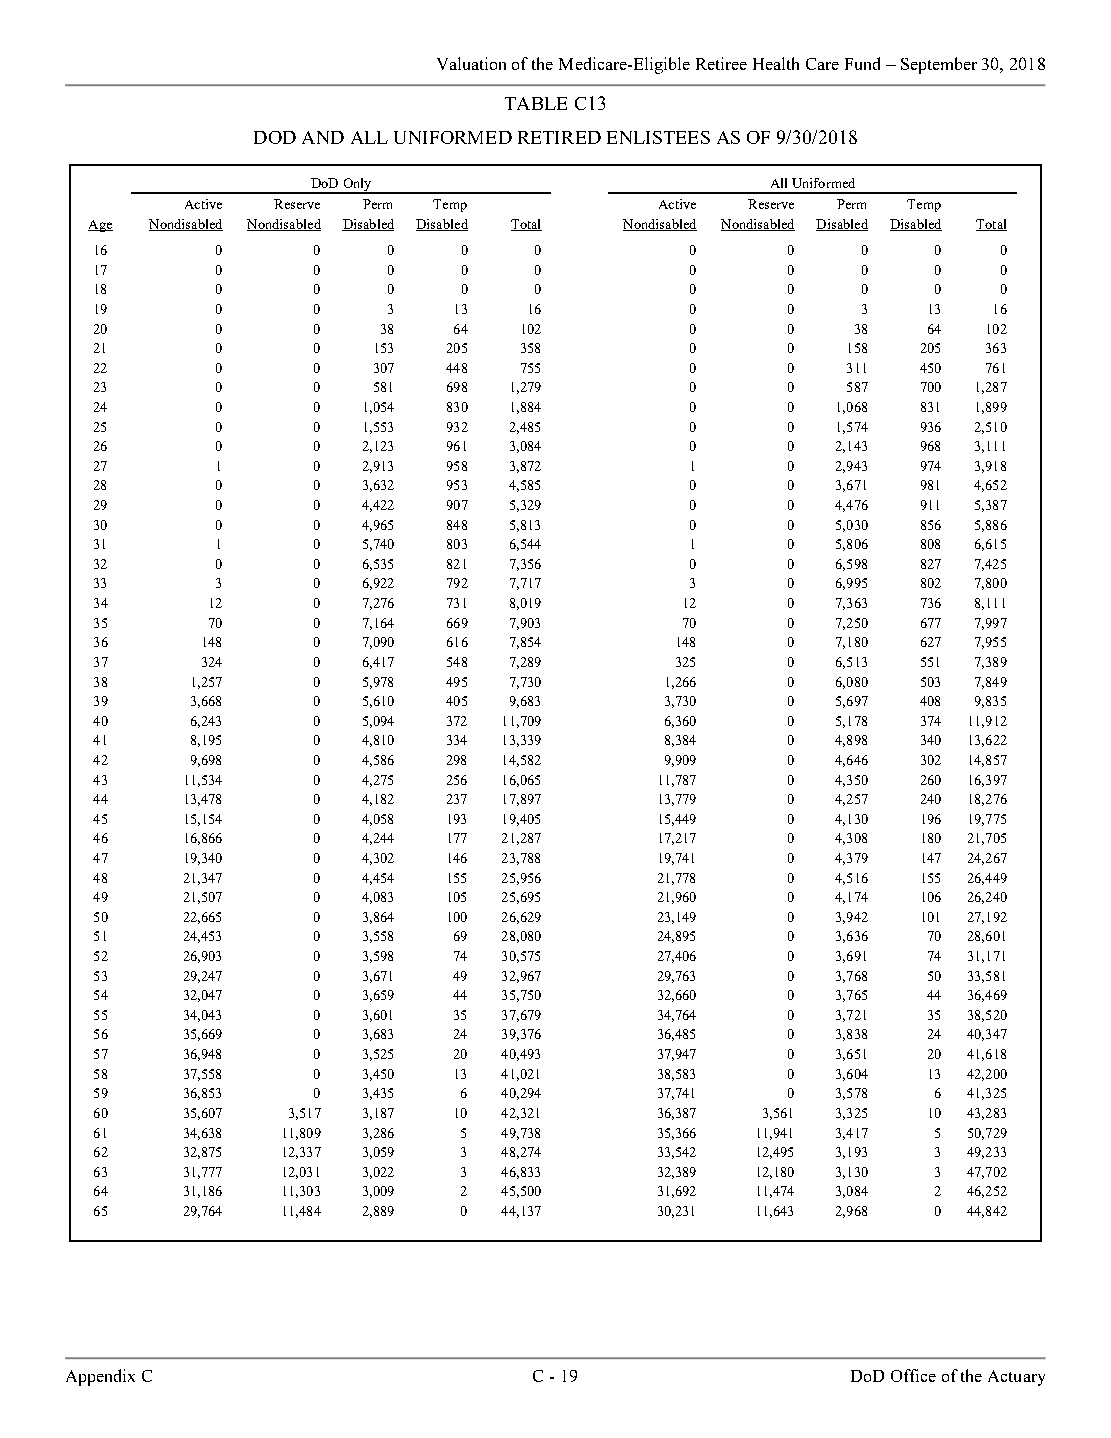  What do you see at coordinates (536, 103) in the page?
I see `TABLE` at bounding box center [536, 103].
